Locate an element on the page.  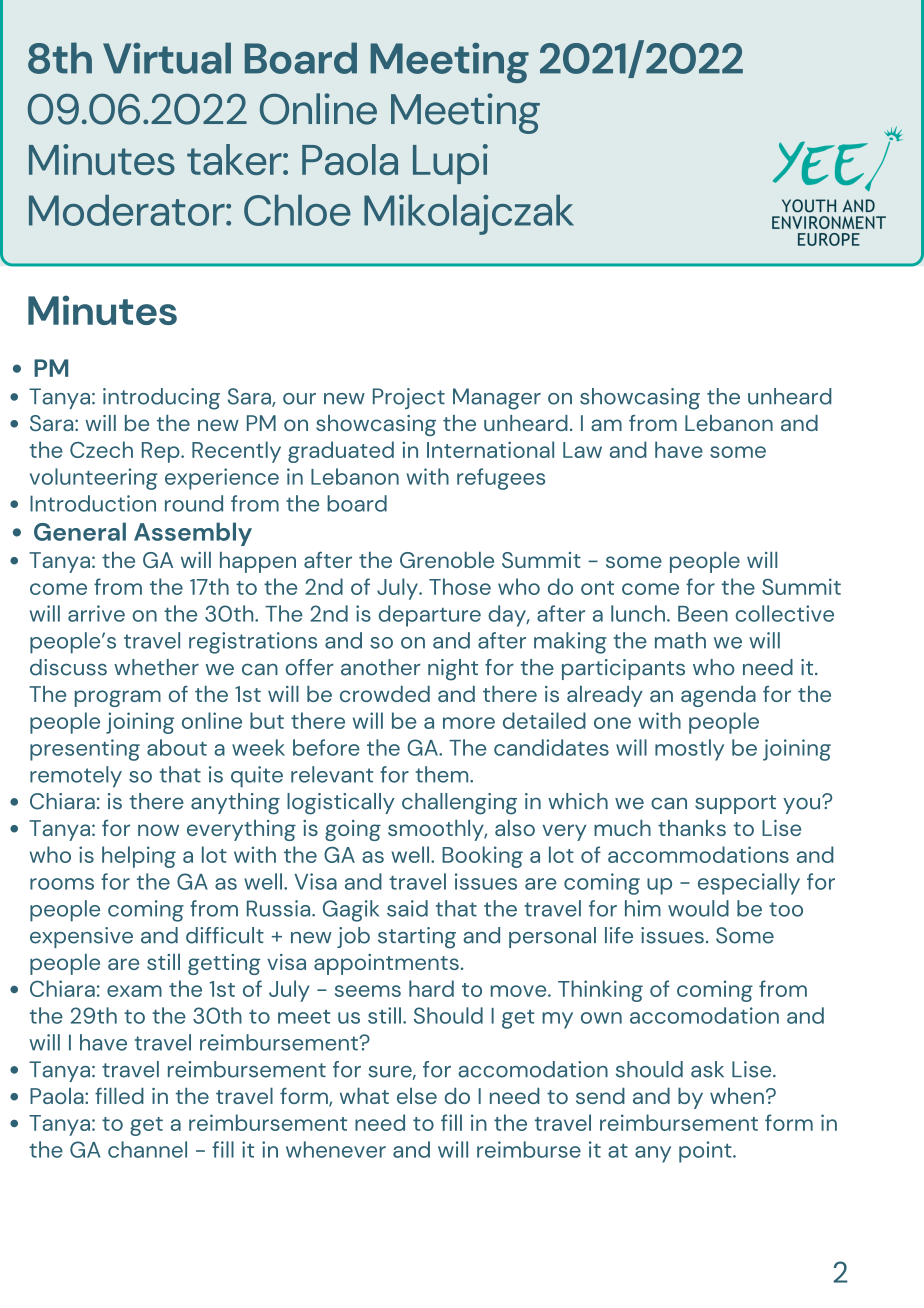
introducing is located at coordinates (161, 399).
